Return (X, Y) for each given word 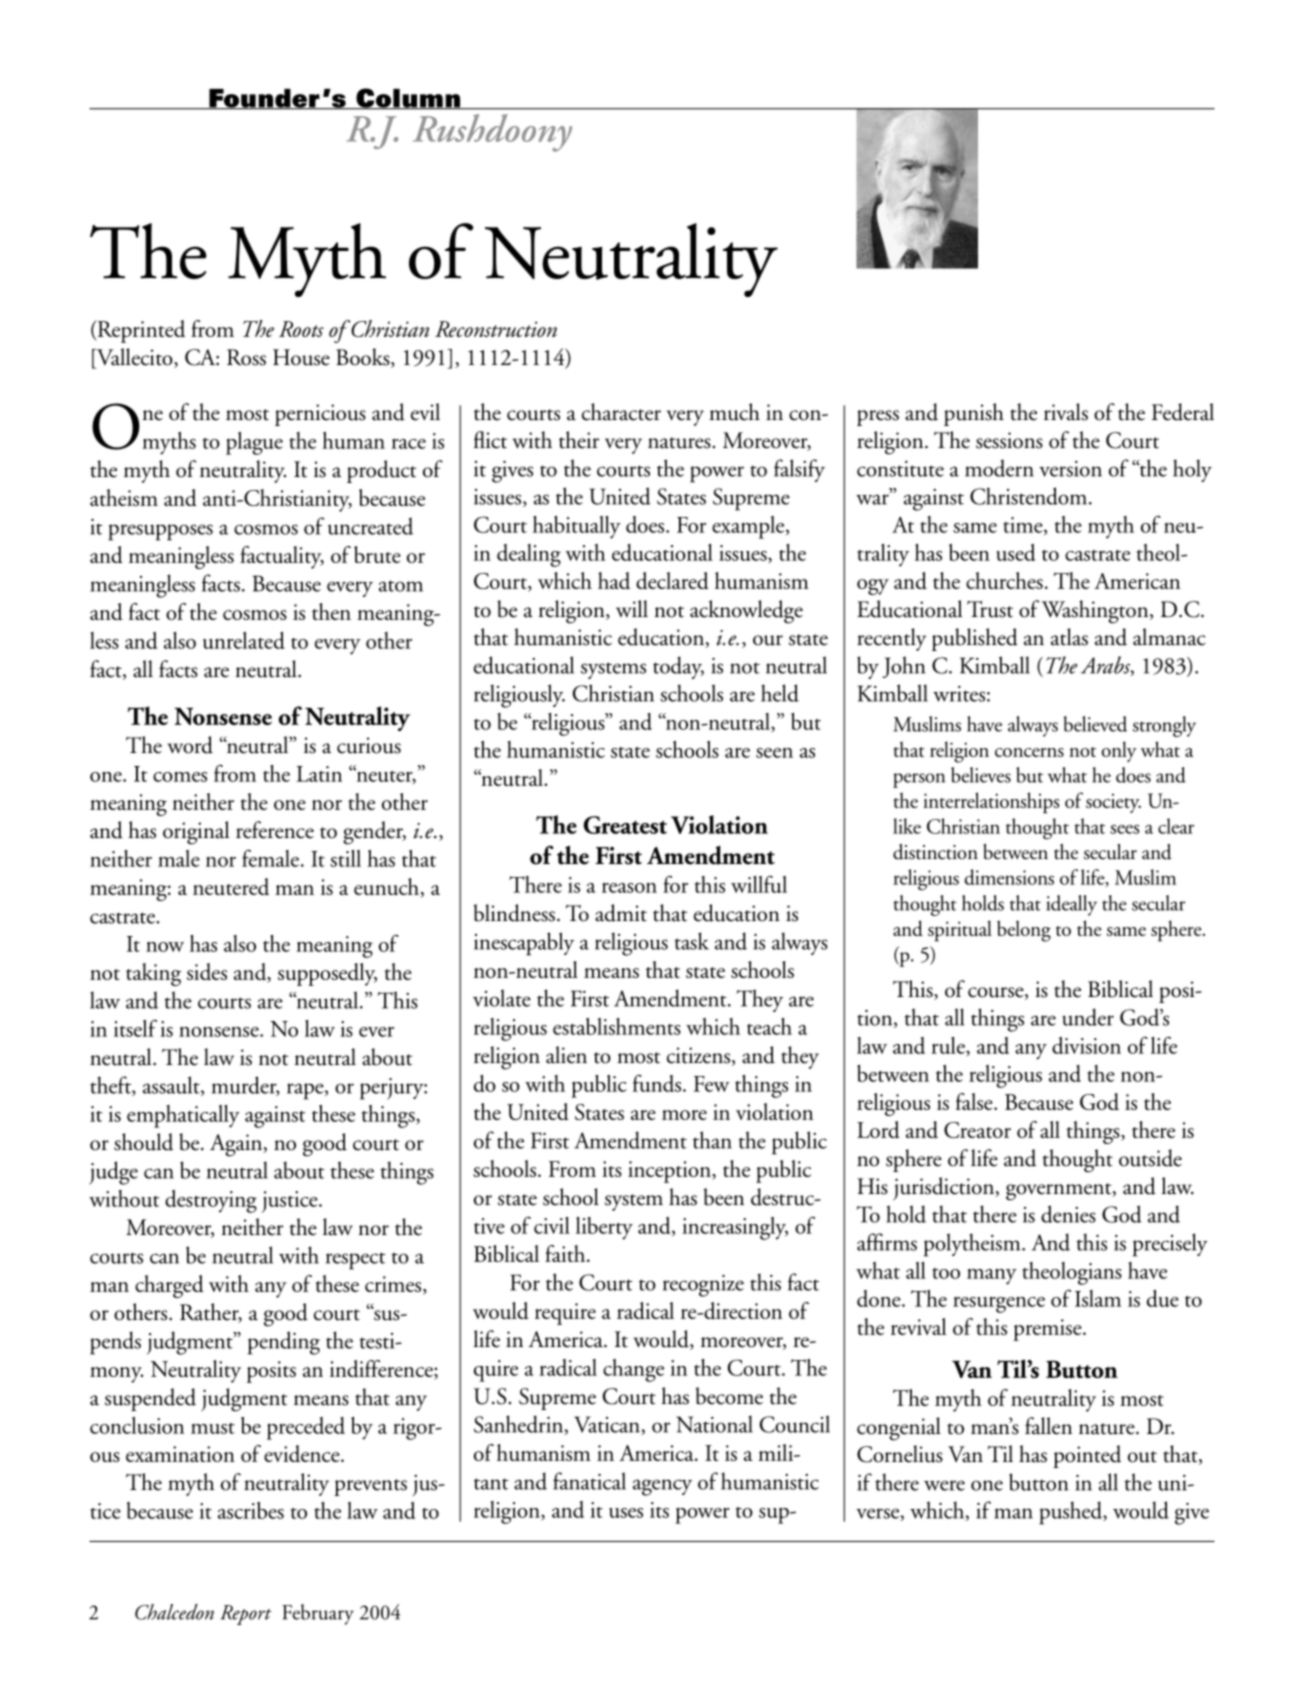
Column (408, 99)
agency (662, 1487)
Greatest (625, 825)
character (621, 412)
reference (275, 830)
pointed (1087, 1456)
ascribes (251, 1510)
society (1113, 803)
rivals (1066, 412)
